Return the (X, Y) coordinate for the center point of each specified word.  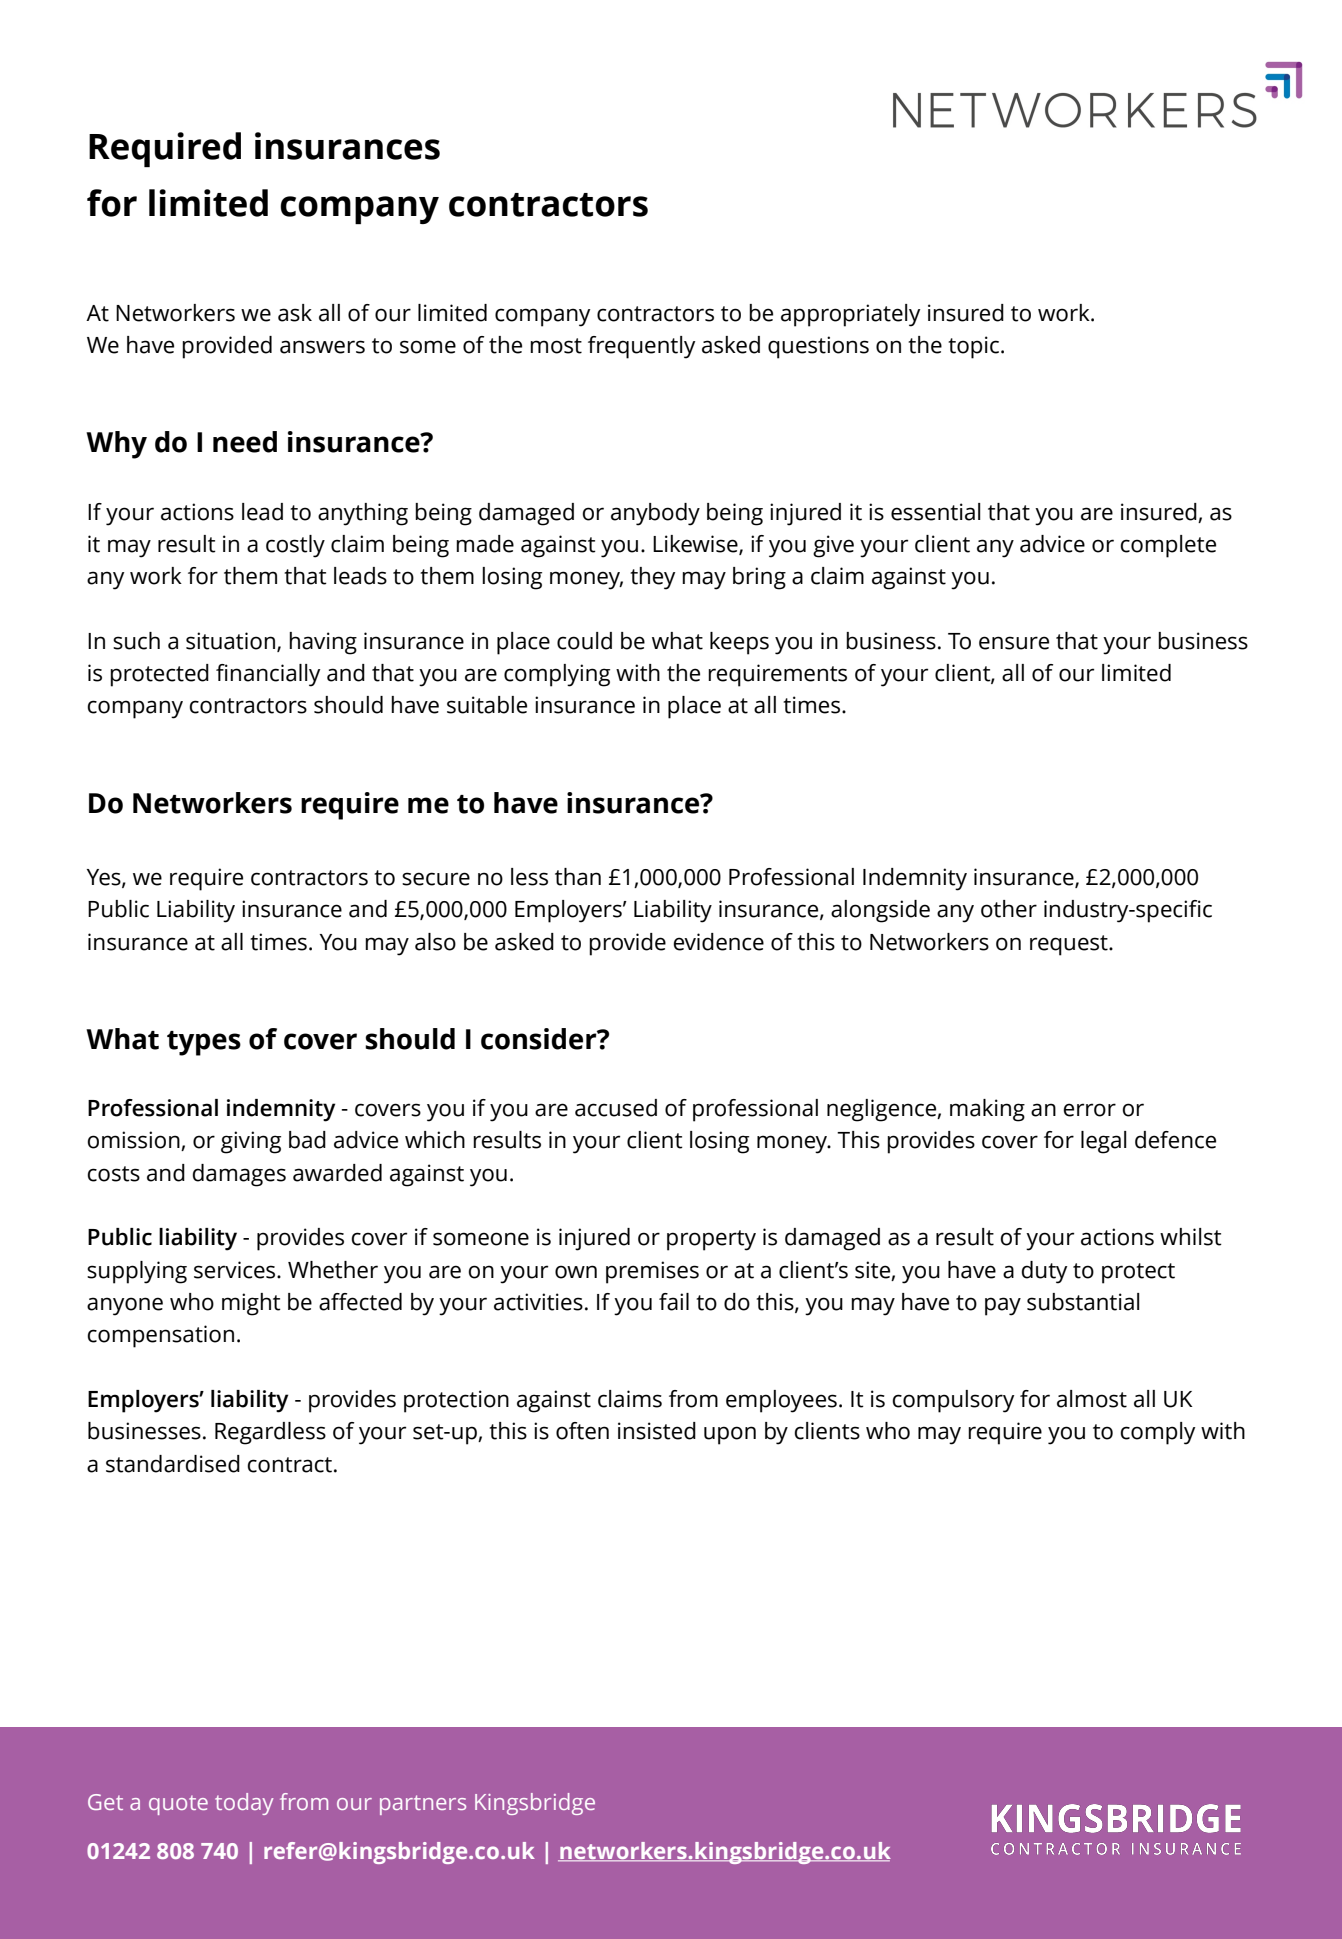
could (584, 641)
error (1089, 1110)
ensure (1014, 643)
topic (975, 347)
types (204, 1043)
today (244, 1804)
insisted (657, 1431)
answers (322, 347)
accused (616, 1108)
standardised (173, 1464)
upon (730, 1435)
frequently (641, 347)
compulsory (953, 1401)
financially (268, 675)
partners (423, 1805)
